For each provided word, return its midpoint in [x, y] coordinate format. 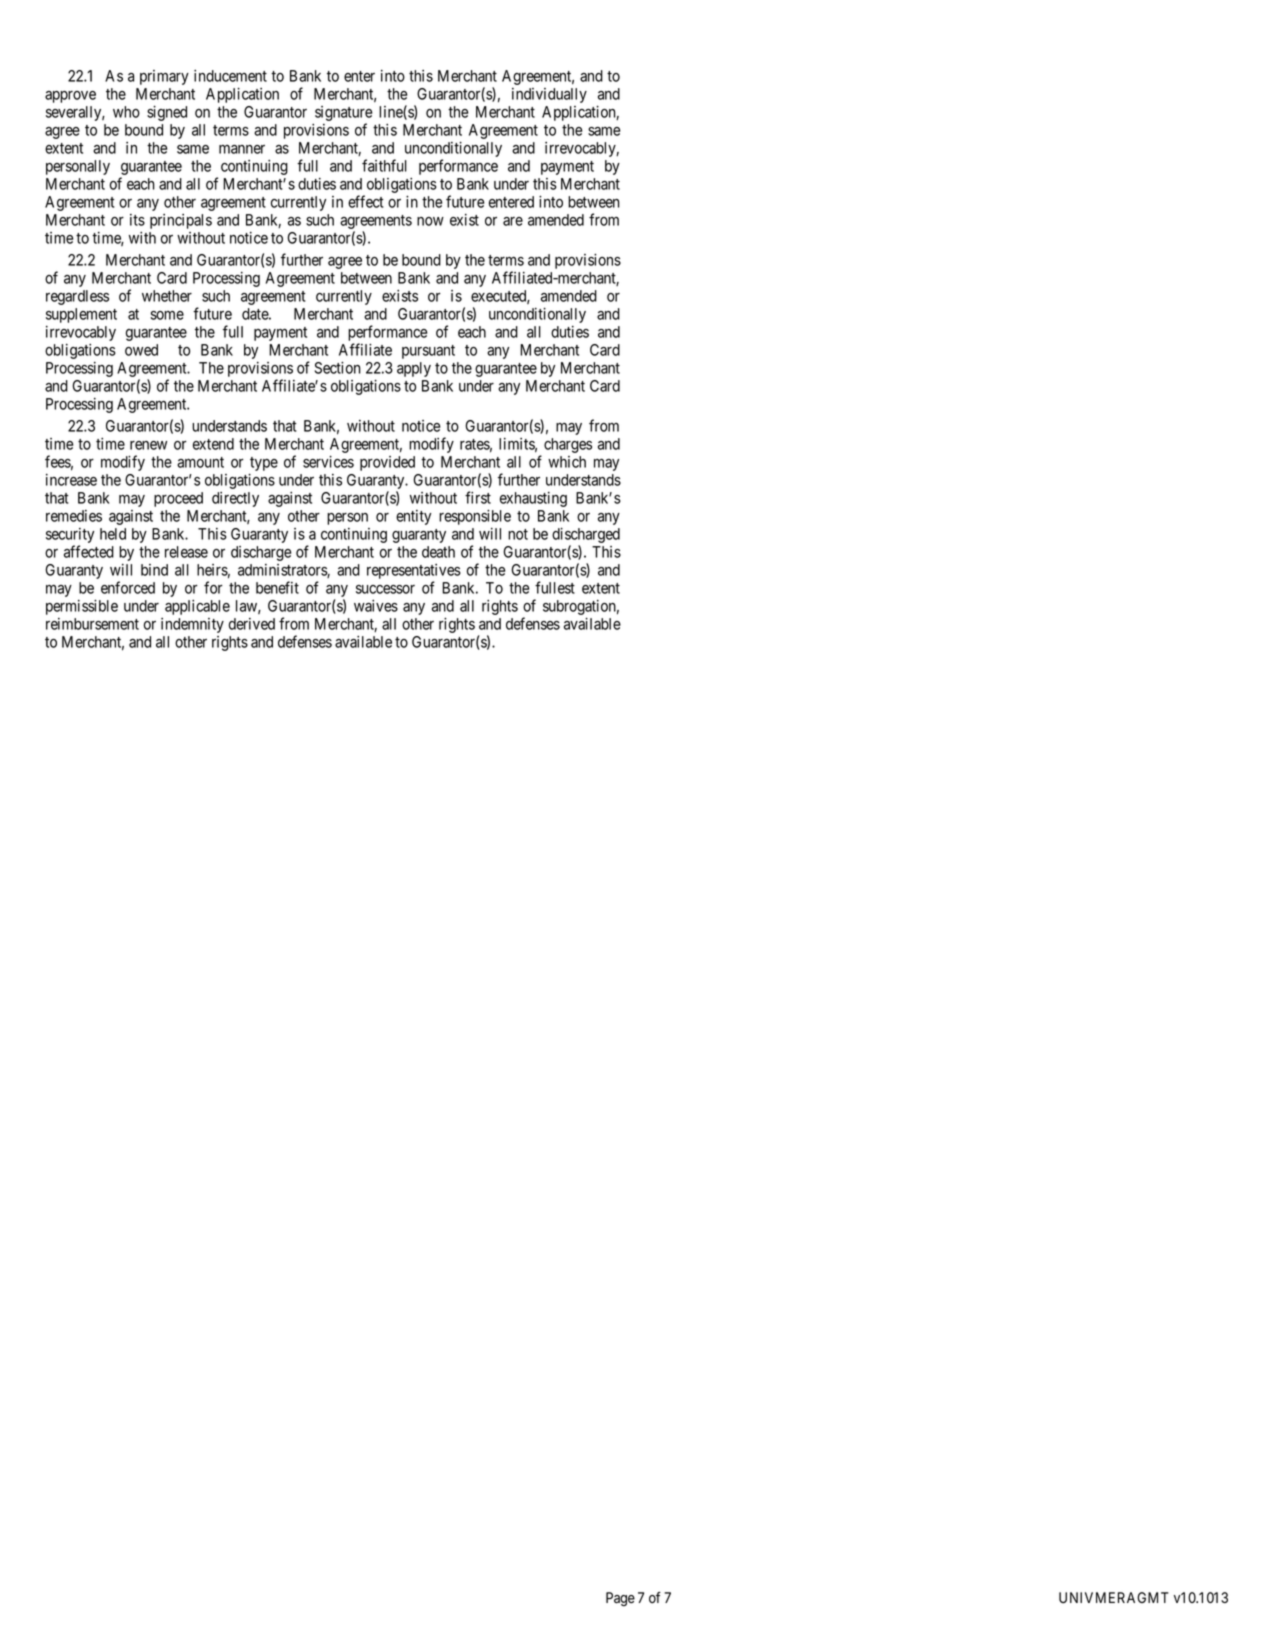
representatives [414, 573]
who [126, 112]
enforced [128, 587]
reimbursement [92, 624]
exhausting [533, 499]
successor [385, 589]
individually [549, 95]
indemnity [192, 625]
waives [376, 606]
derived [252, 624]
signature [343, 115]
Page [620, 1599]
